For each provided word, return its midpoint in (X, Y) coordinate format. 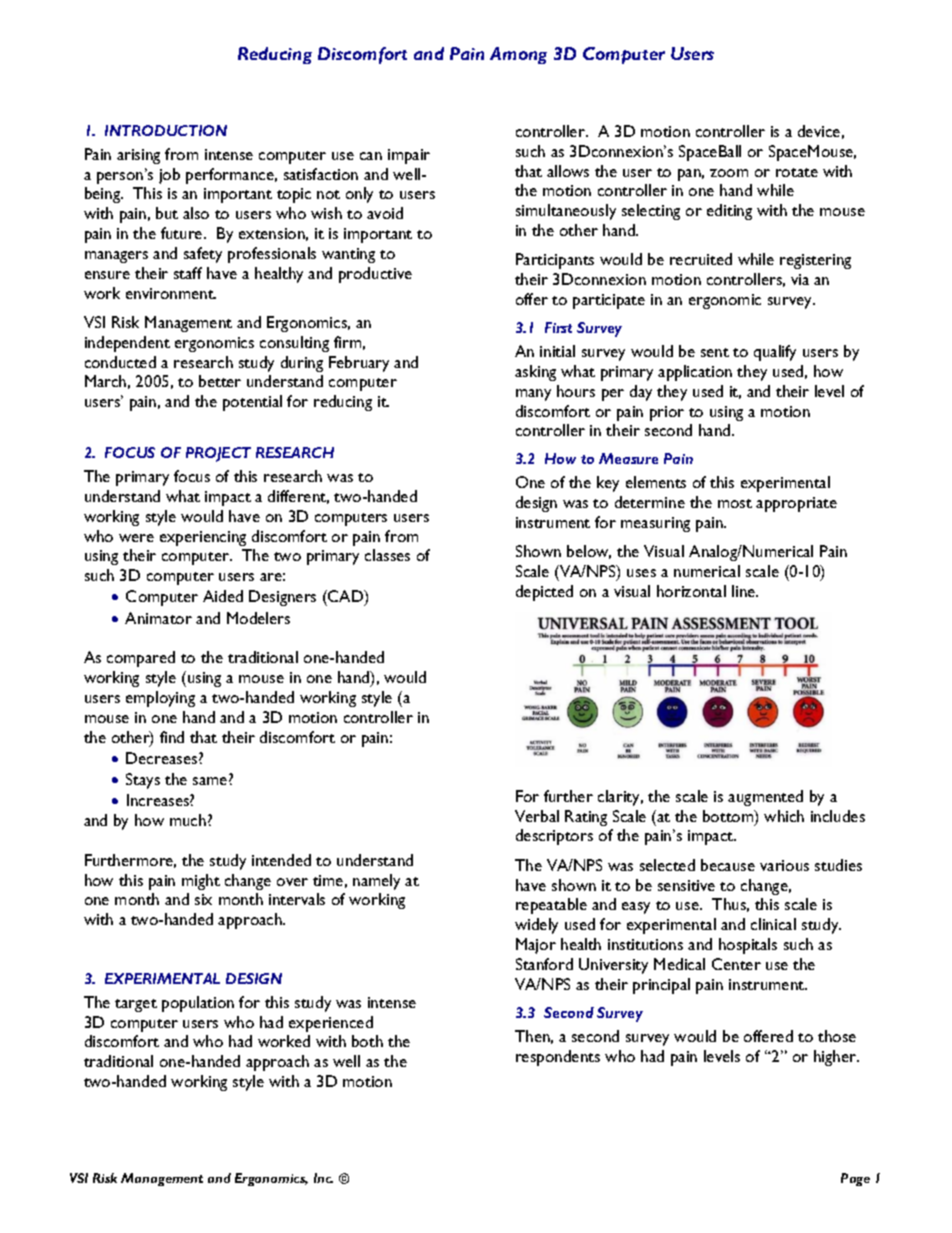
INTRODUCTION (166, 130)
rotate (797, 172)
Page (855, 1179)
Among (518, 55)
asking (535, 373)
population (198, 1004)
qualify (775, 353)
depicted (544, 593)
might (201, 882)
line (745, 591)
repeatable (551, 906)
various (784, 865)
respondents (558, 1058)
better (220, 381)
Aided (223, 596)
